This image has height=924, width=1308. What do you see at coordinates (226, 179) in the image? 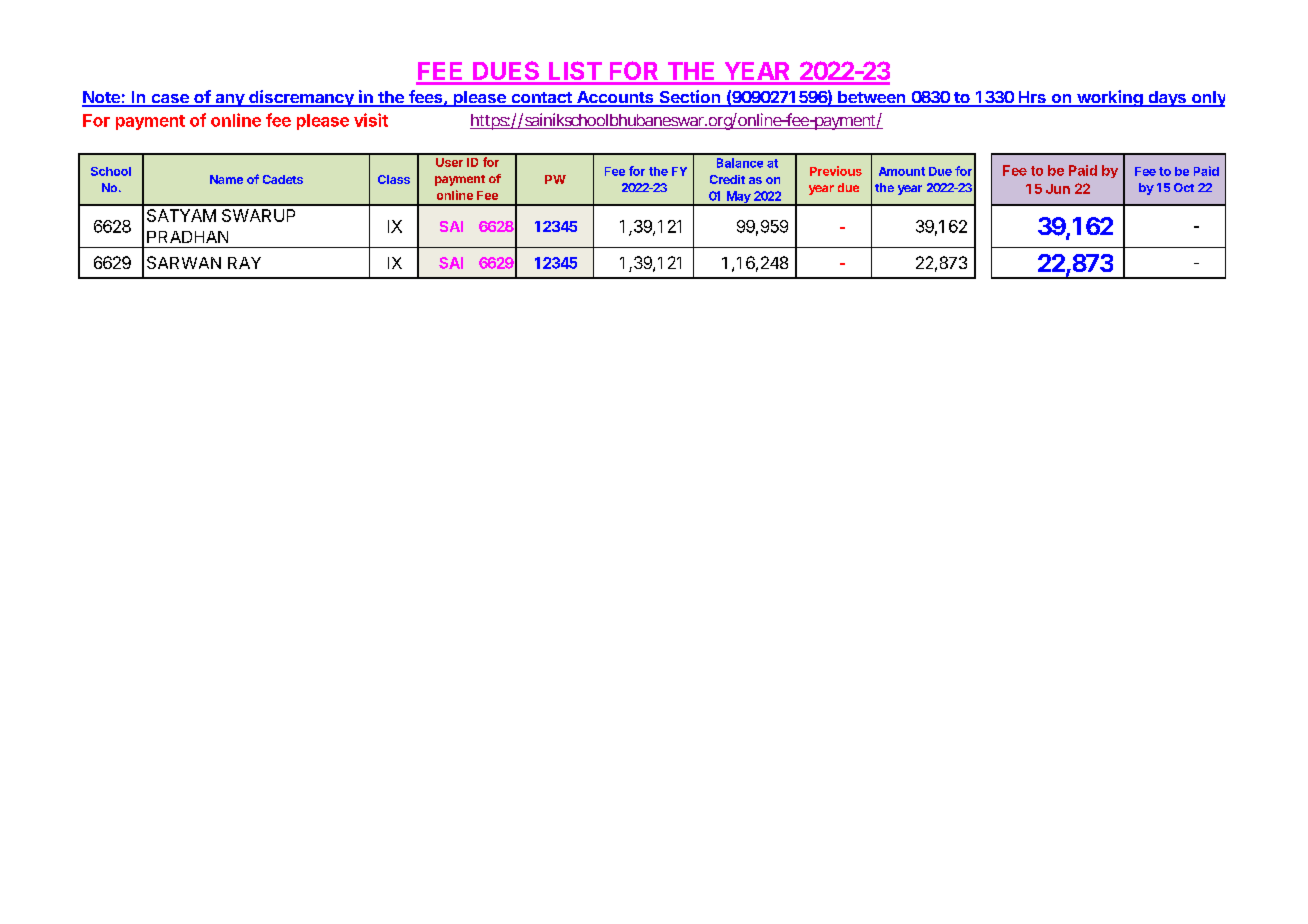
I see `Name` at bounding box center [226, 179].
